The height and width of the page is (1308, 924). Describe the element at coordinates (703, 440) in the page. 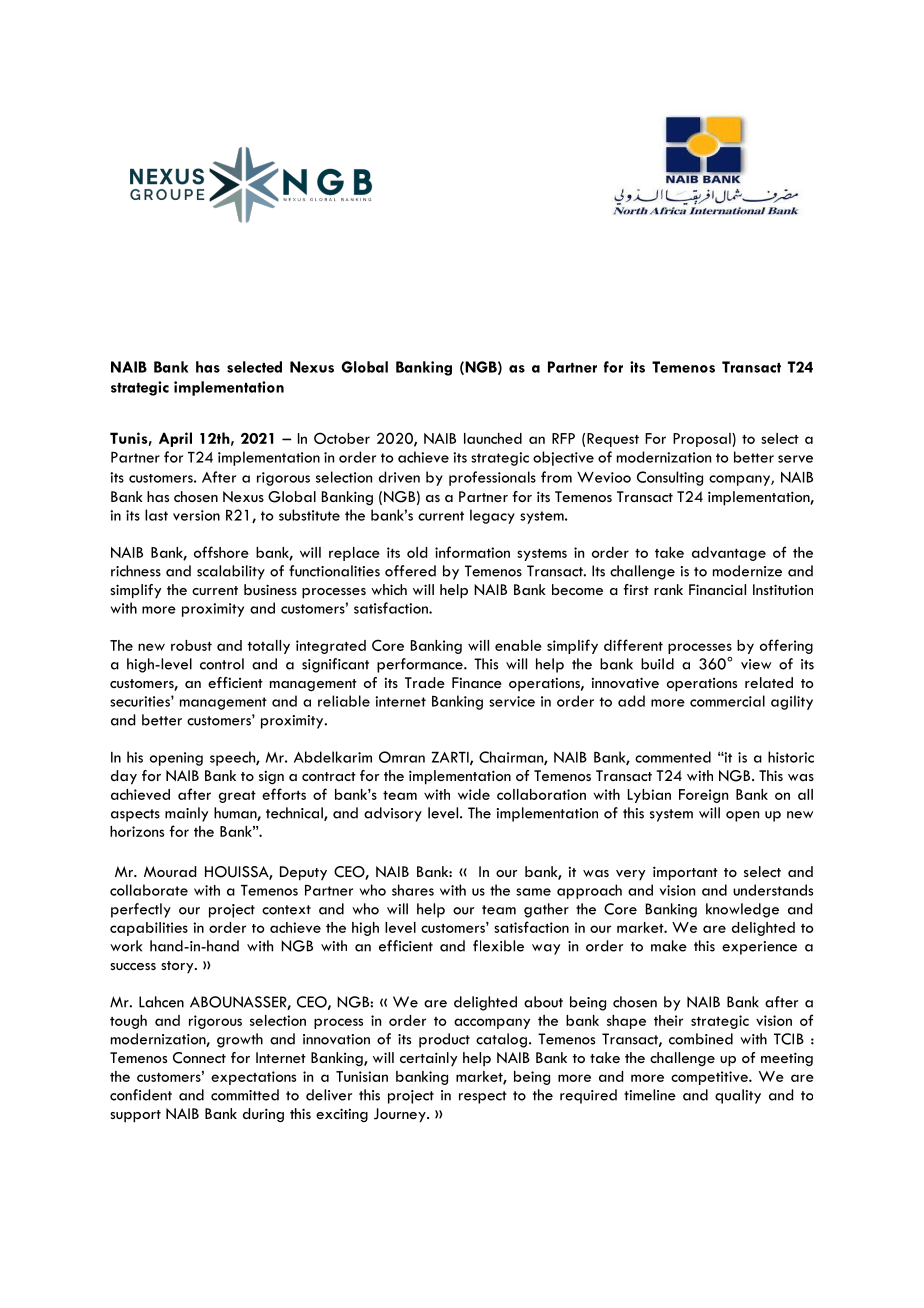

I see `Proposal` at that location.
